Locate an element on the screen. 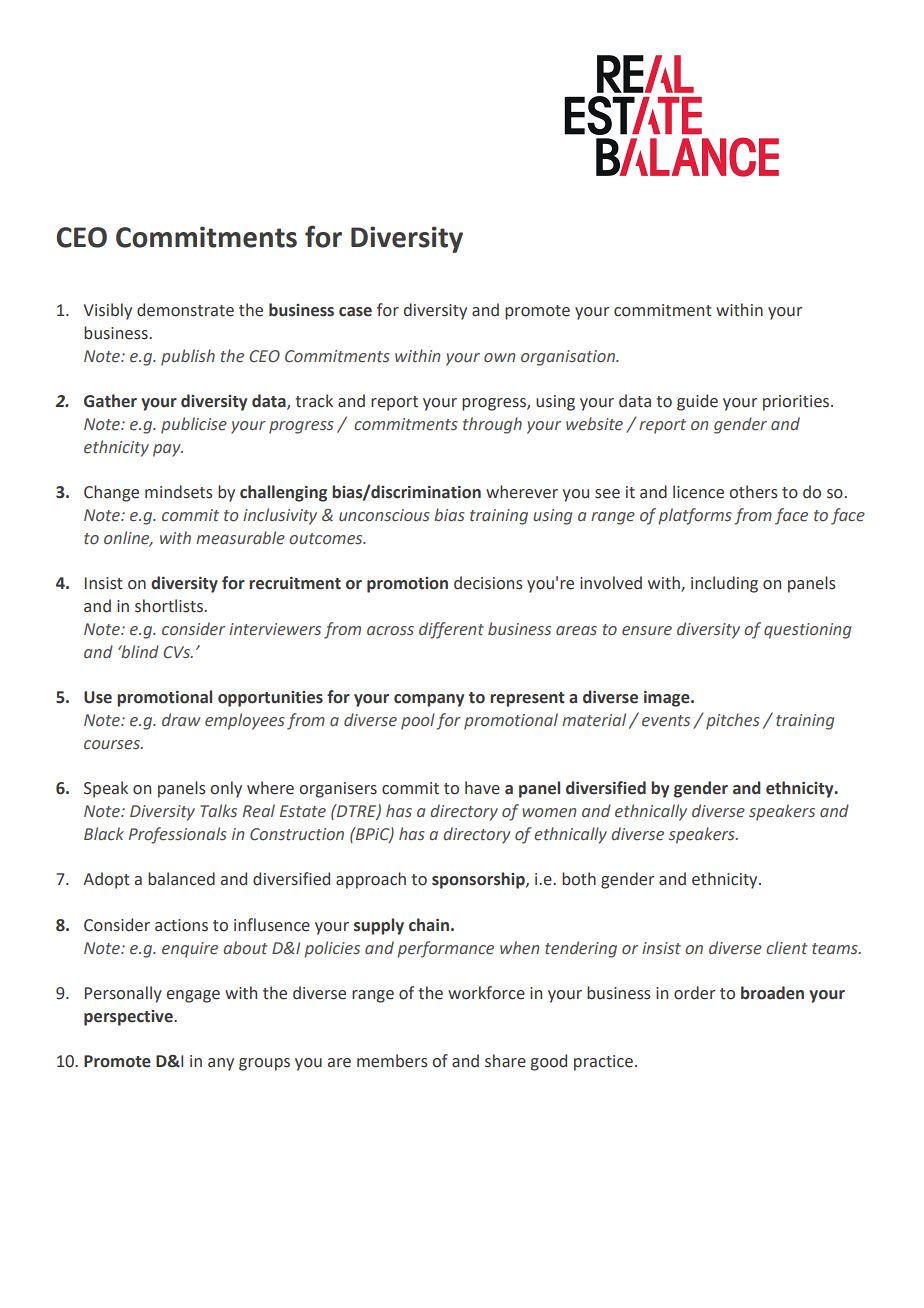 The width and height of the screenshot is (924, 1308). demonstrate is located at coordinates (185, 310).
